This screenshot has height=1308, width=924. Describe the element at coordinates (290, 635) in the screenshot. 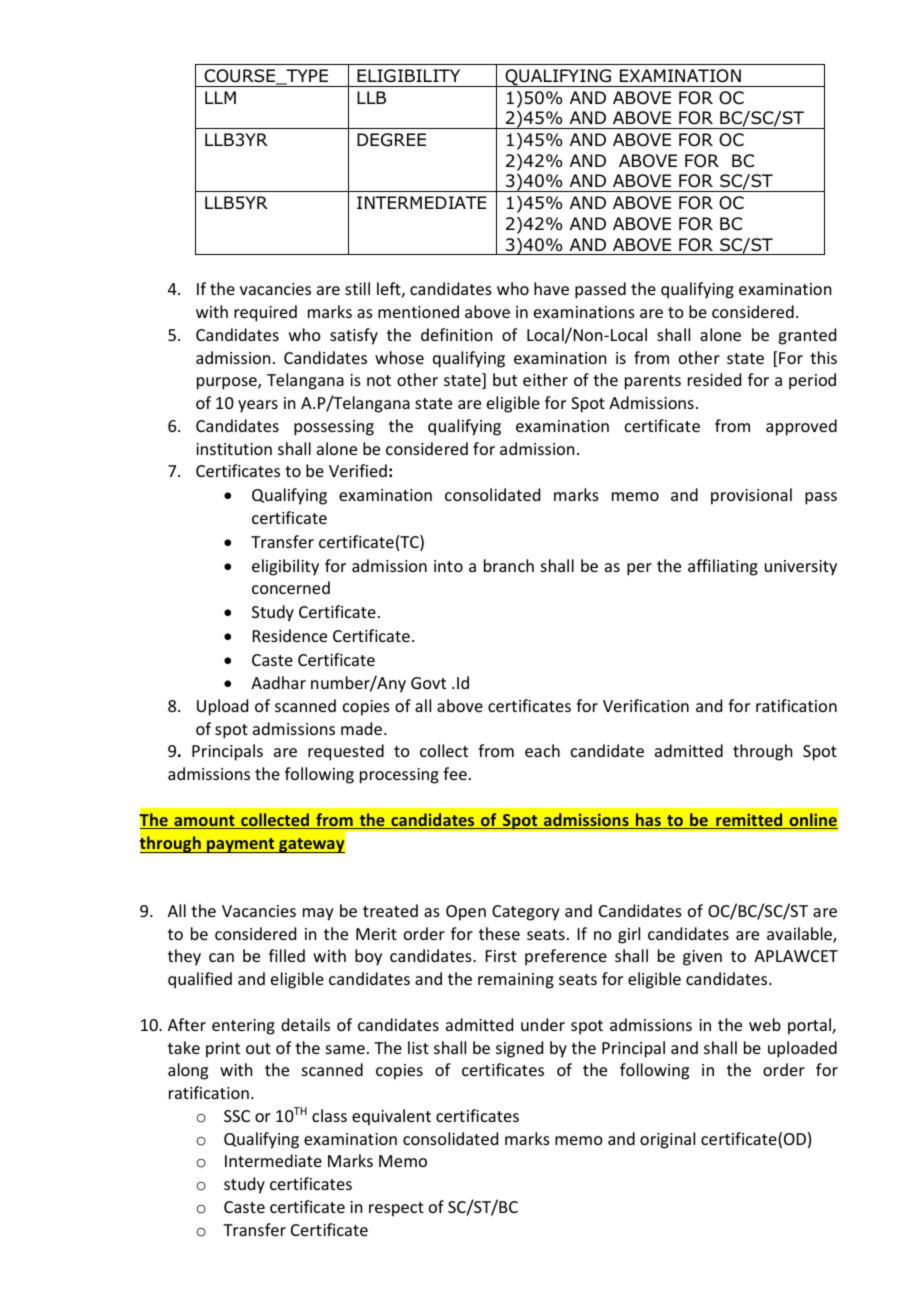

I see `Residence` at that location.
